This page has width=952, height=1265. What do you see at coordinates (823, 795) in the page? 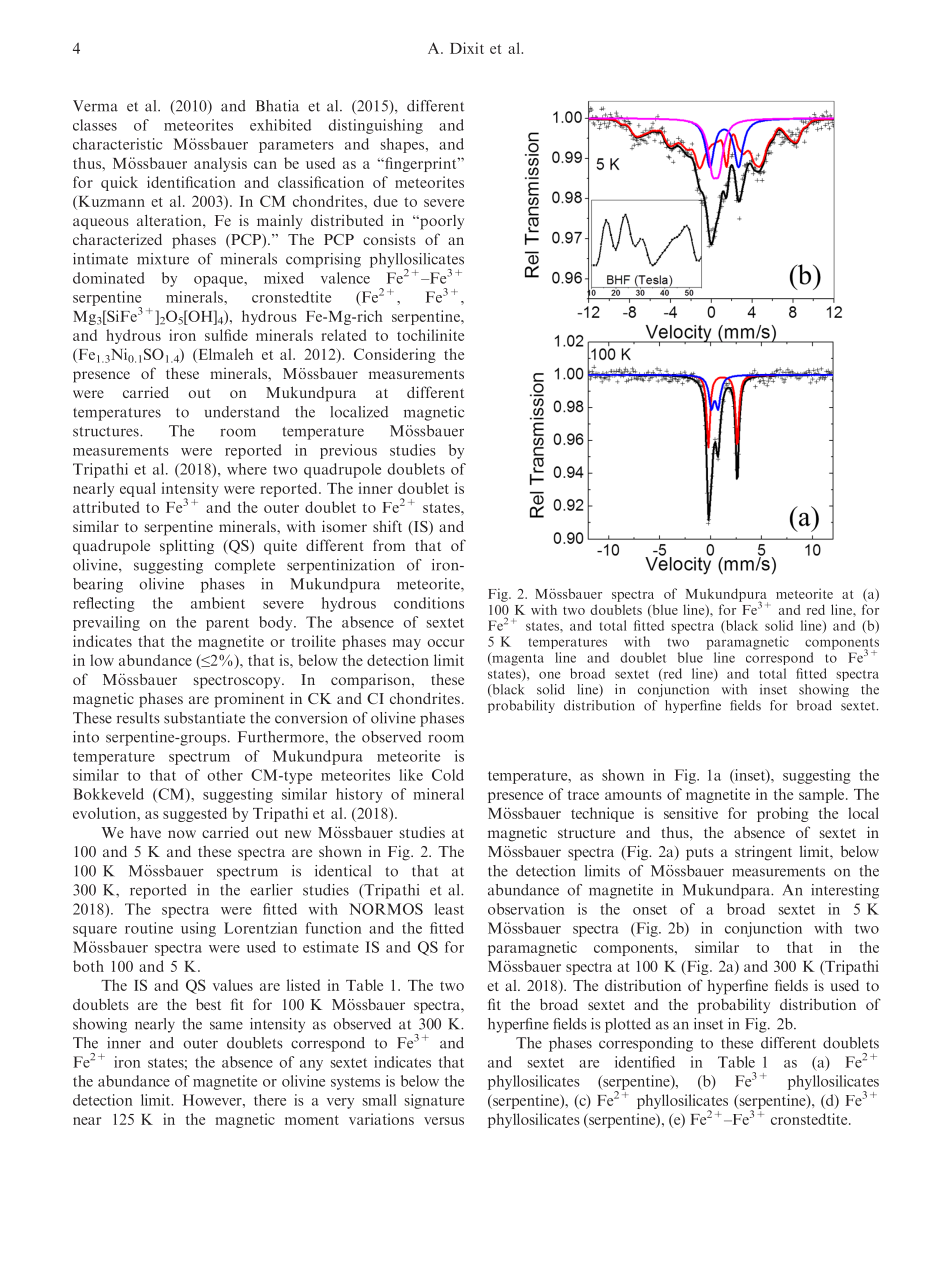
I see `sample` at bounding box center [823, 795].
